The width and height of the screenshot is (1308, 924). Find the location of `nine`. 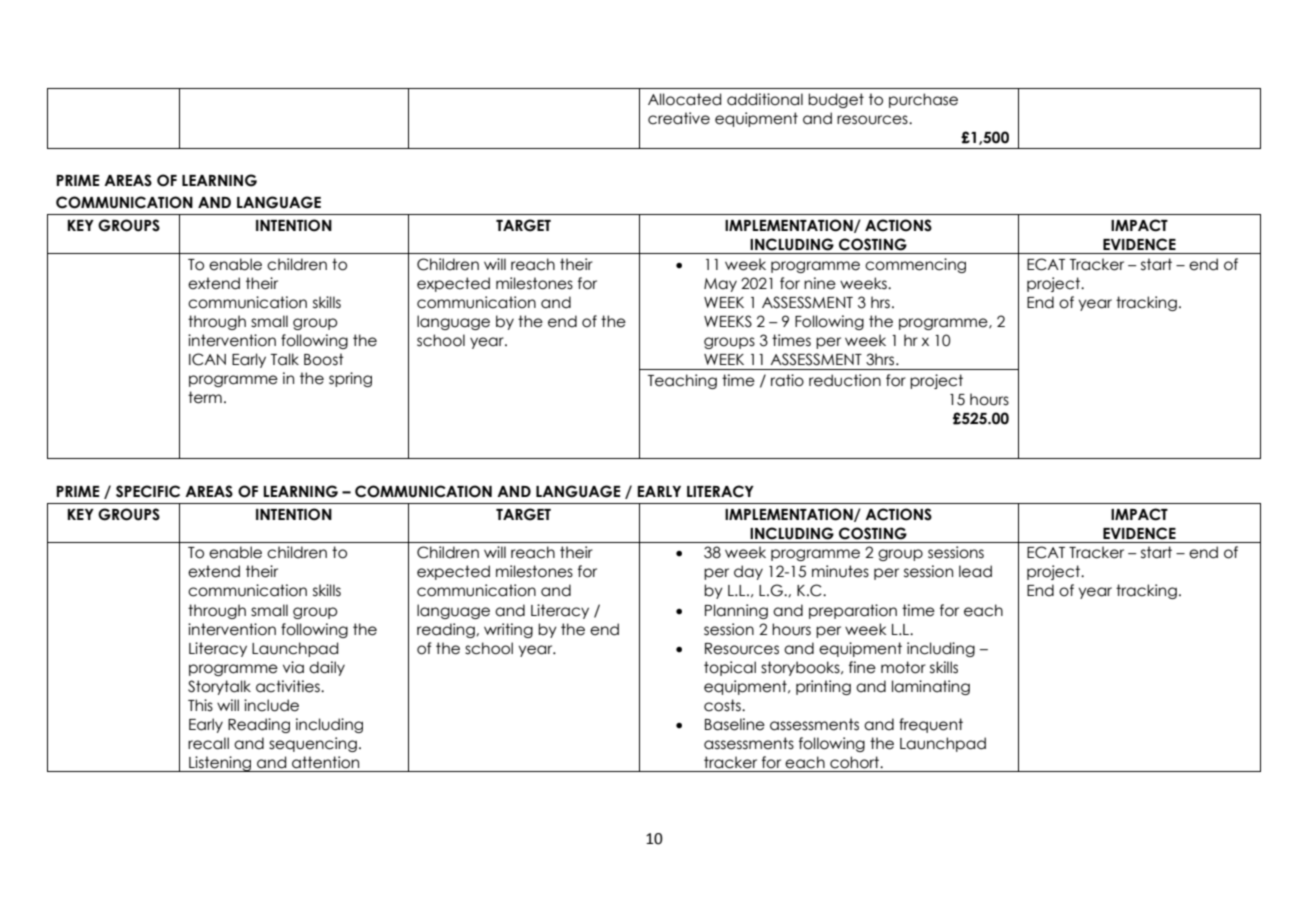

nine is located at coordinates (820, 283).
